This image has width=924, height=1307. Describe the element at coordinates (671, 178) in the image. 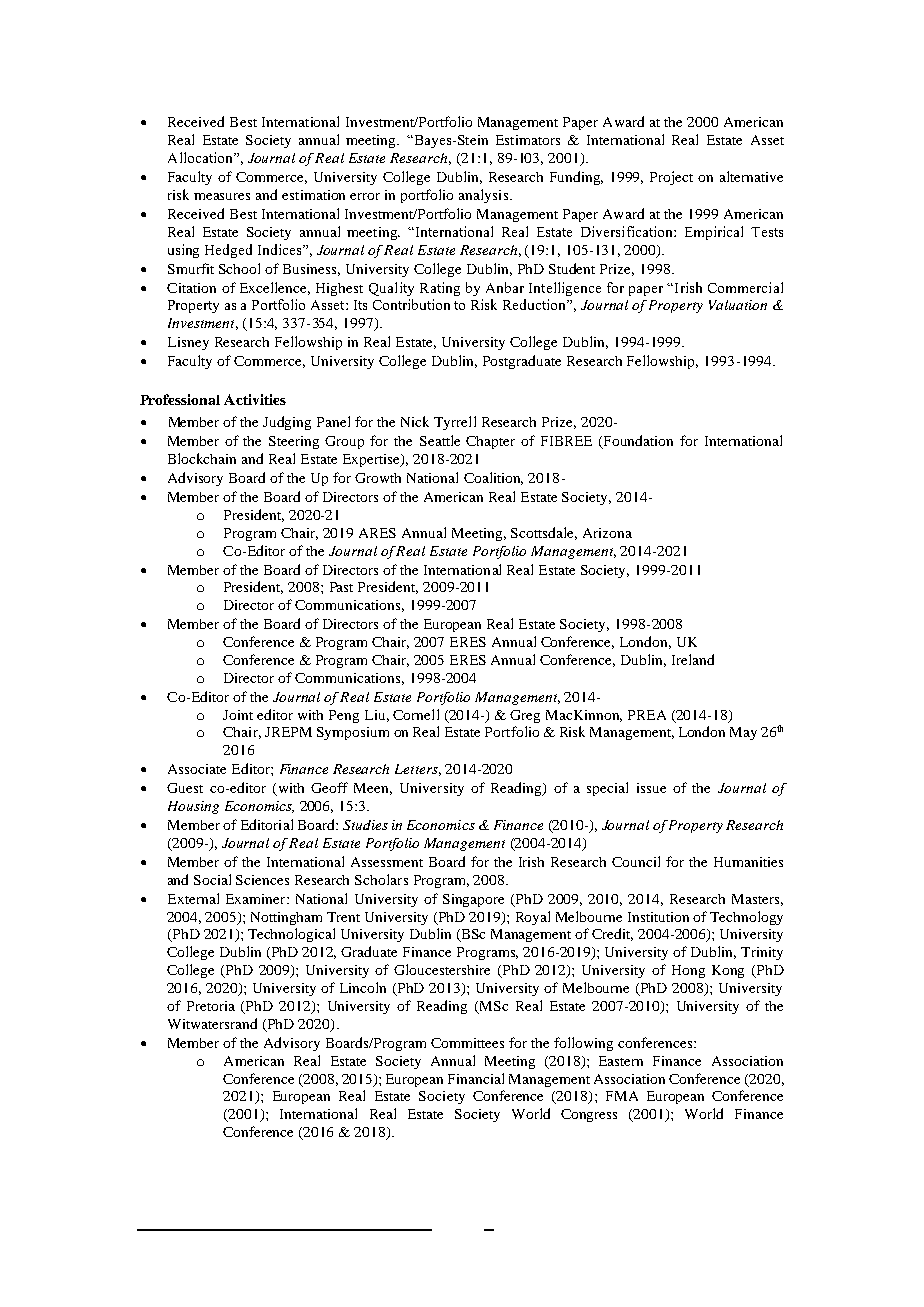

I see `Project` at that location.
